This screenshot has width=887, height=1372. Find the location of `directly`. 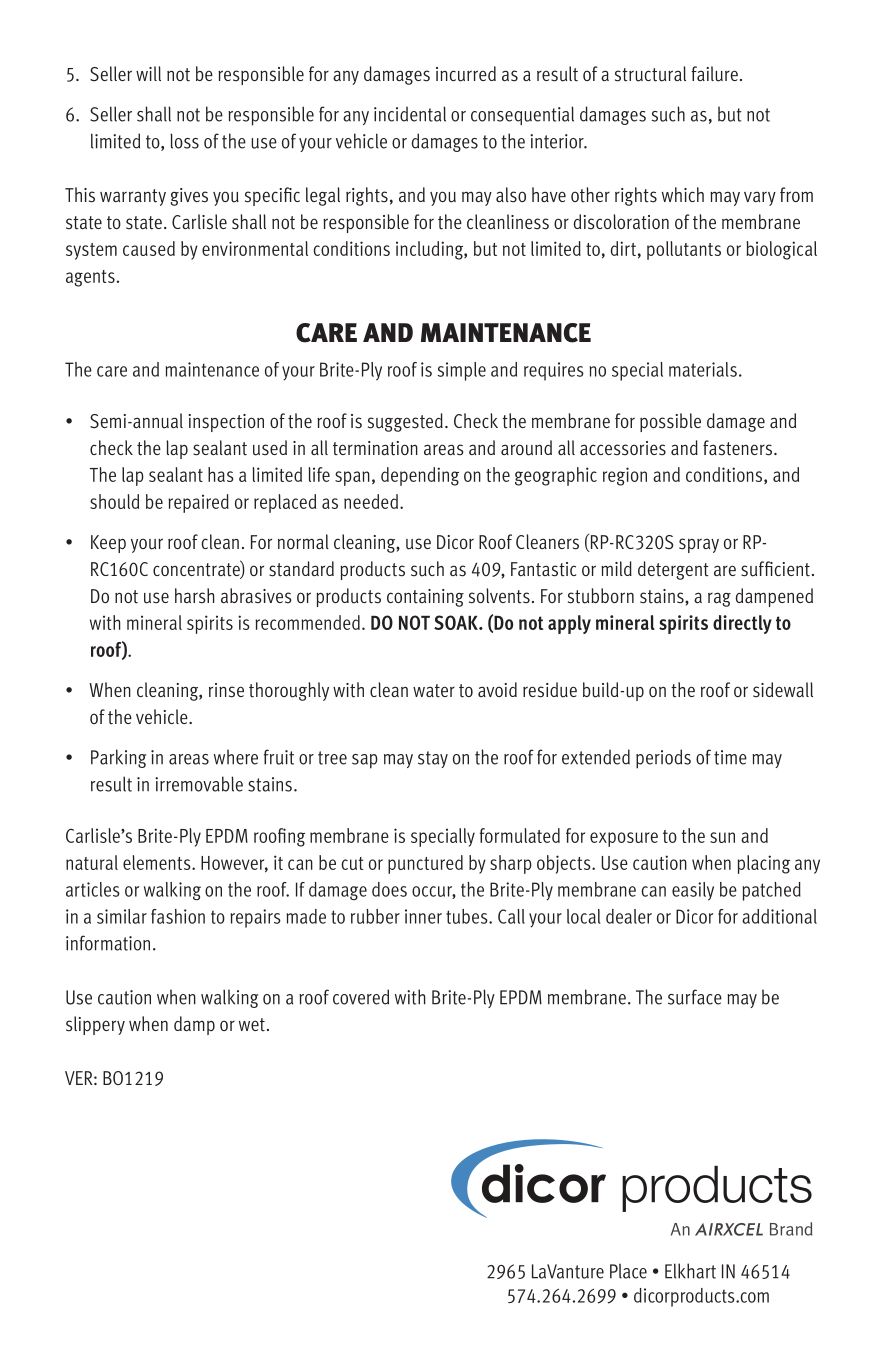

directly is located at coordinates (742, 624).
